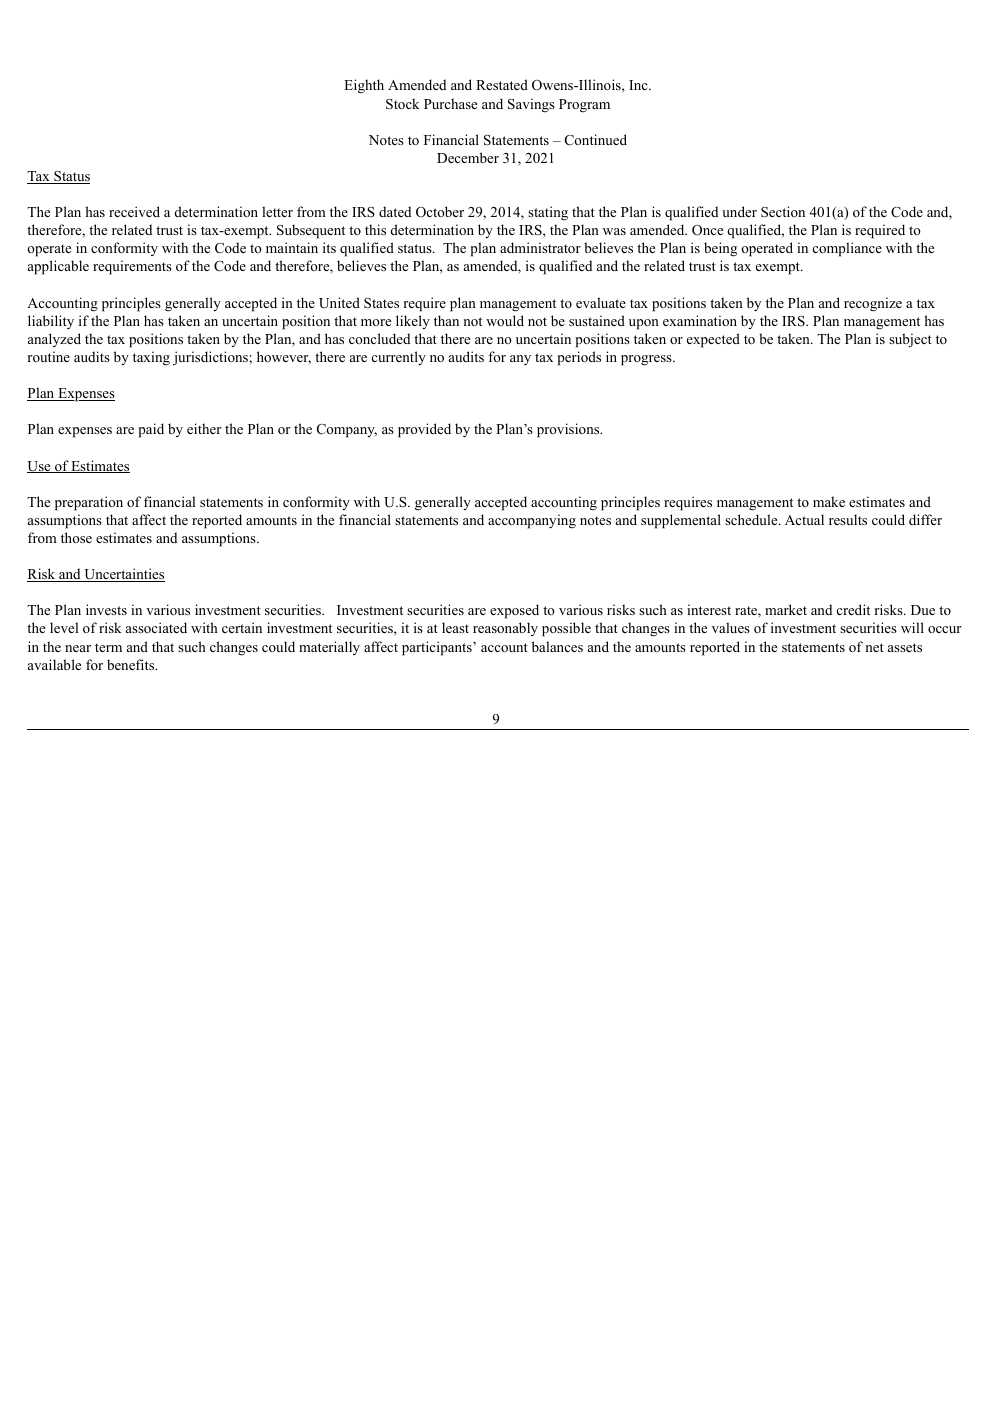 The image size is (997, 1411). I want to click on provided, so click(424, 430).
